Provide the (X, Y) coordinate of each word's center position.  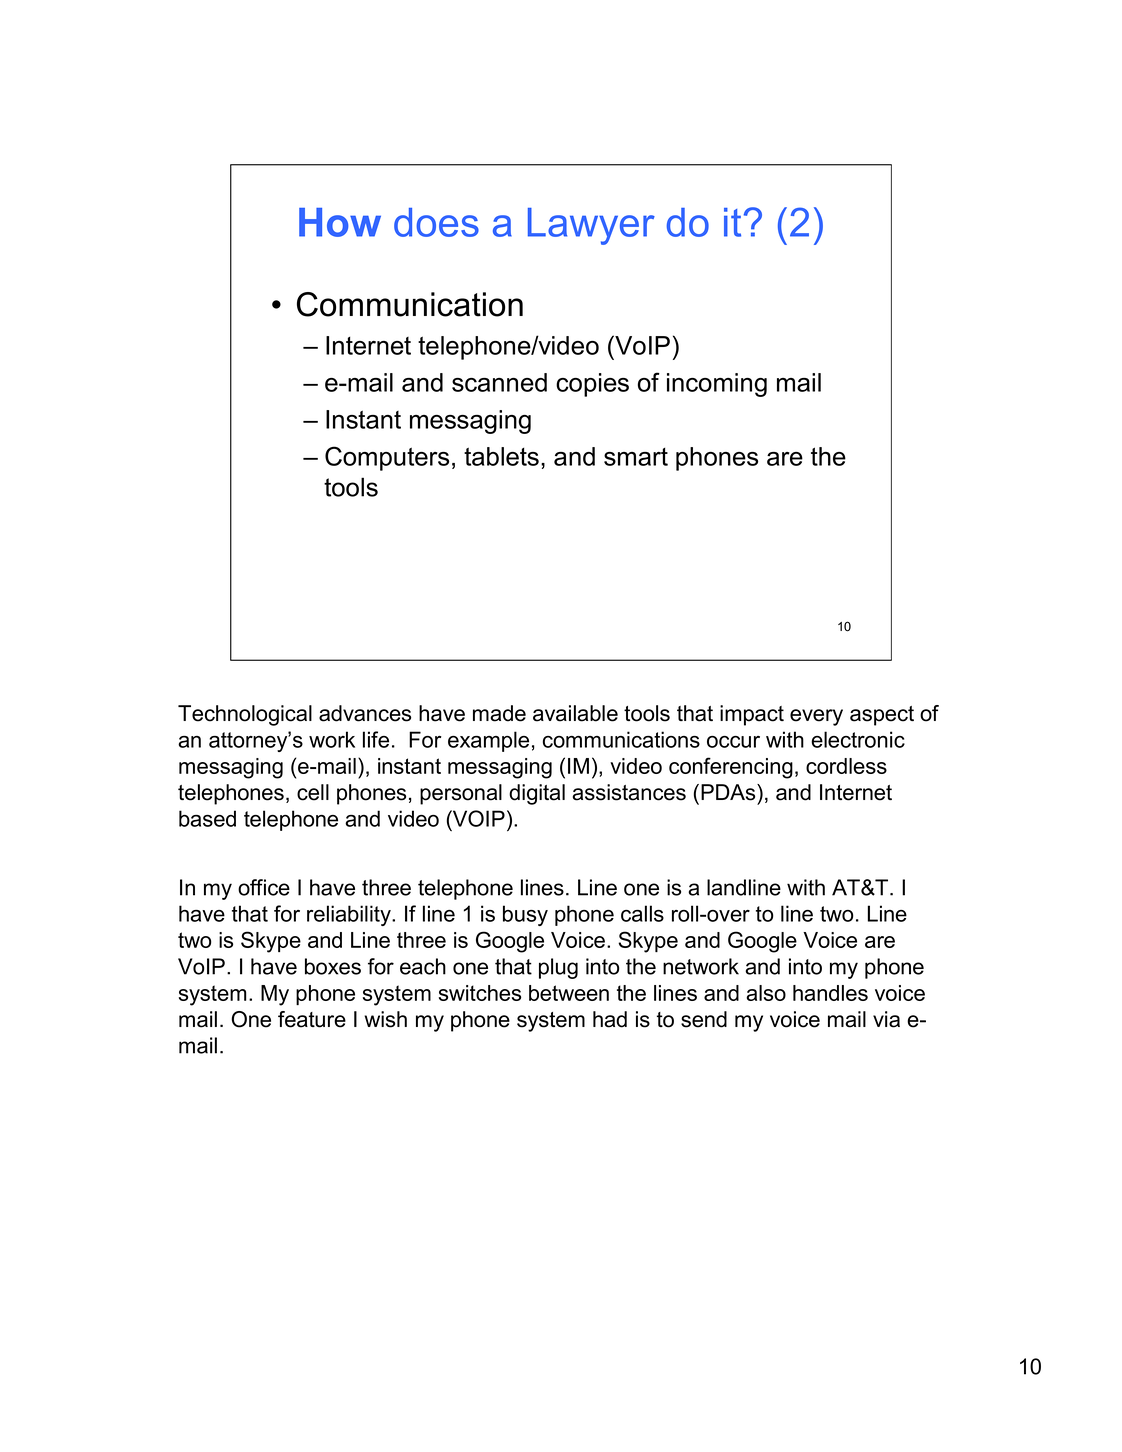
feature (312, 1019)
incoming (717, 385)
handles (830, 993)
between (569, 993)
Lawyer (591, 226)
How (340, 222)
